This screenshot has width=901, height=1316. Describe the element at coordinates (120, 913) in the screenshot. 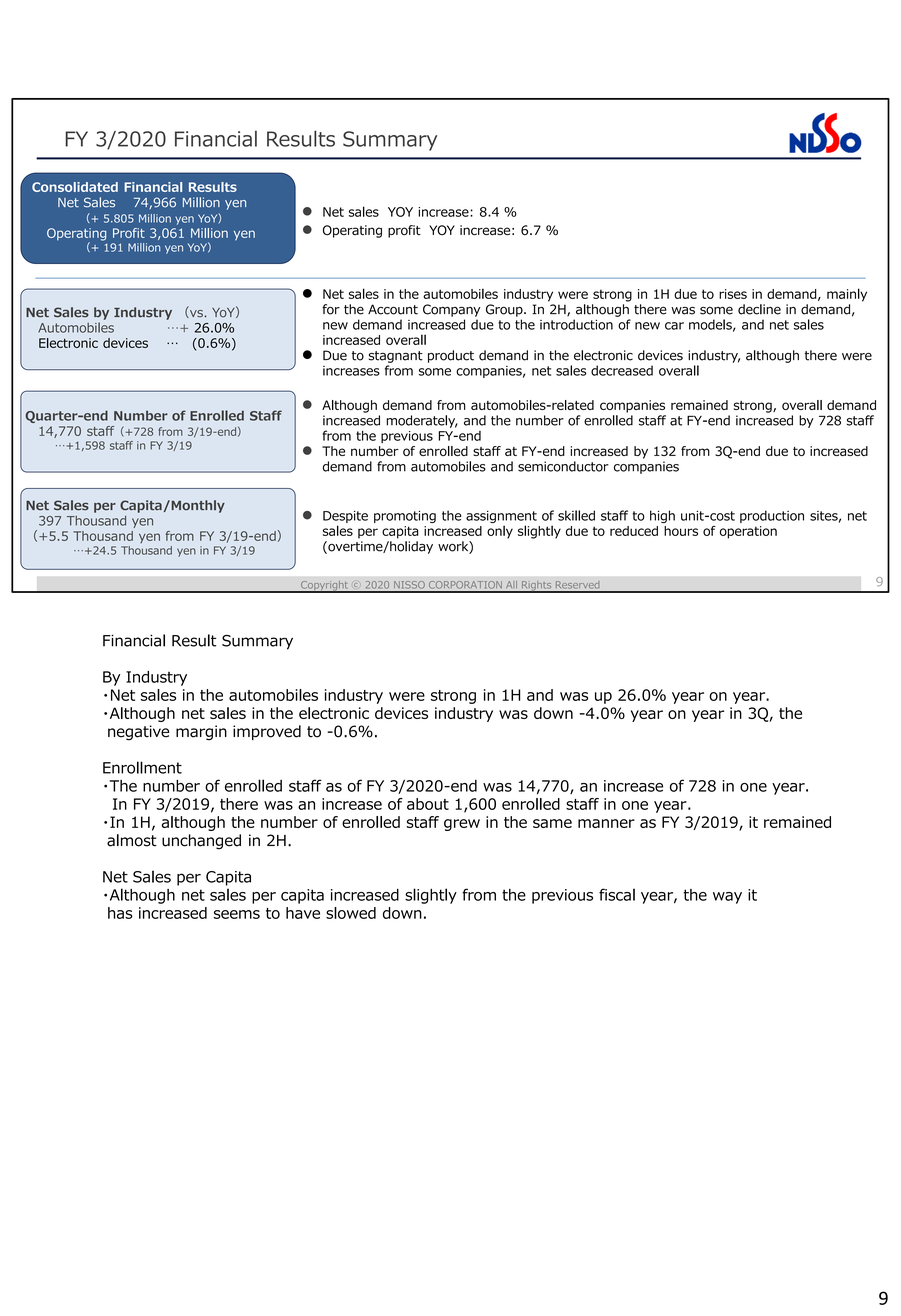

I see `has` at that location.
